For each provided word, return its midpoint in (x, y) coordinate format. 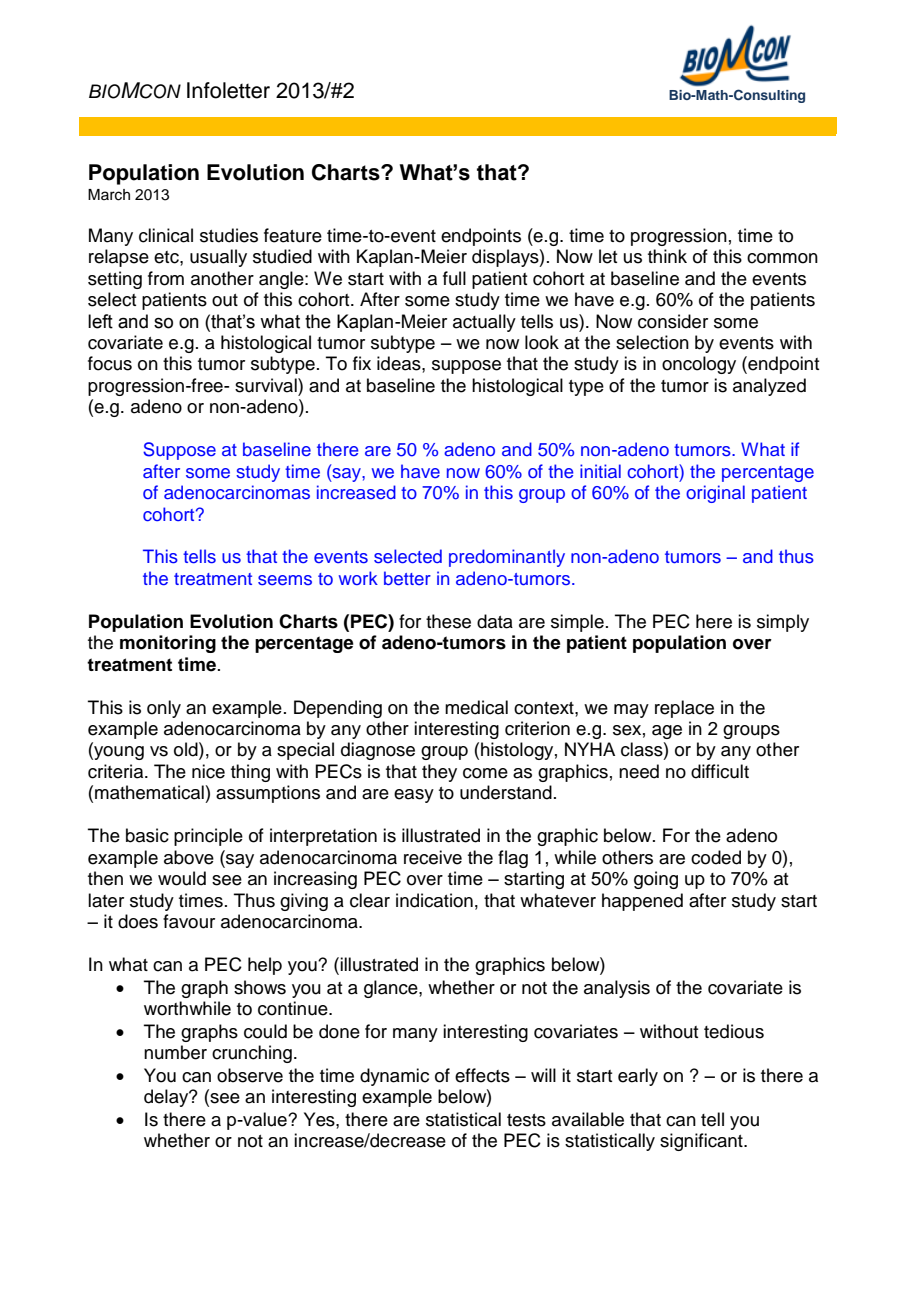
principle (208, 837)
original (715, 494)
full (454, 278)
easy (414, 796)
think (667, 256)
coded (716, 857)
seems (285, 580)
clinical (166, 235)
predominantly (507, 558)
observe (250, 1075)
